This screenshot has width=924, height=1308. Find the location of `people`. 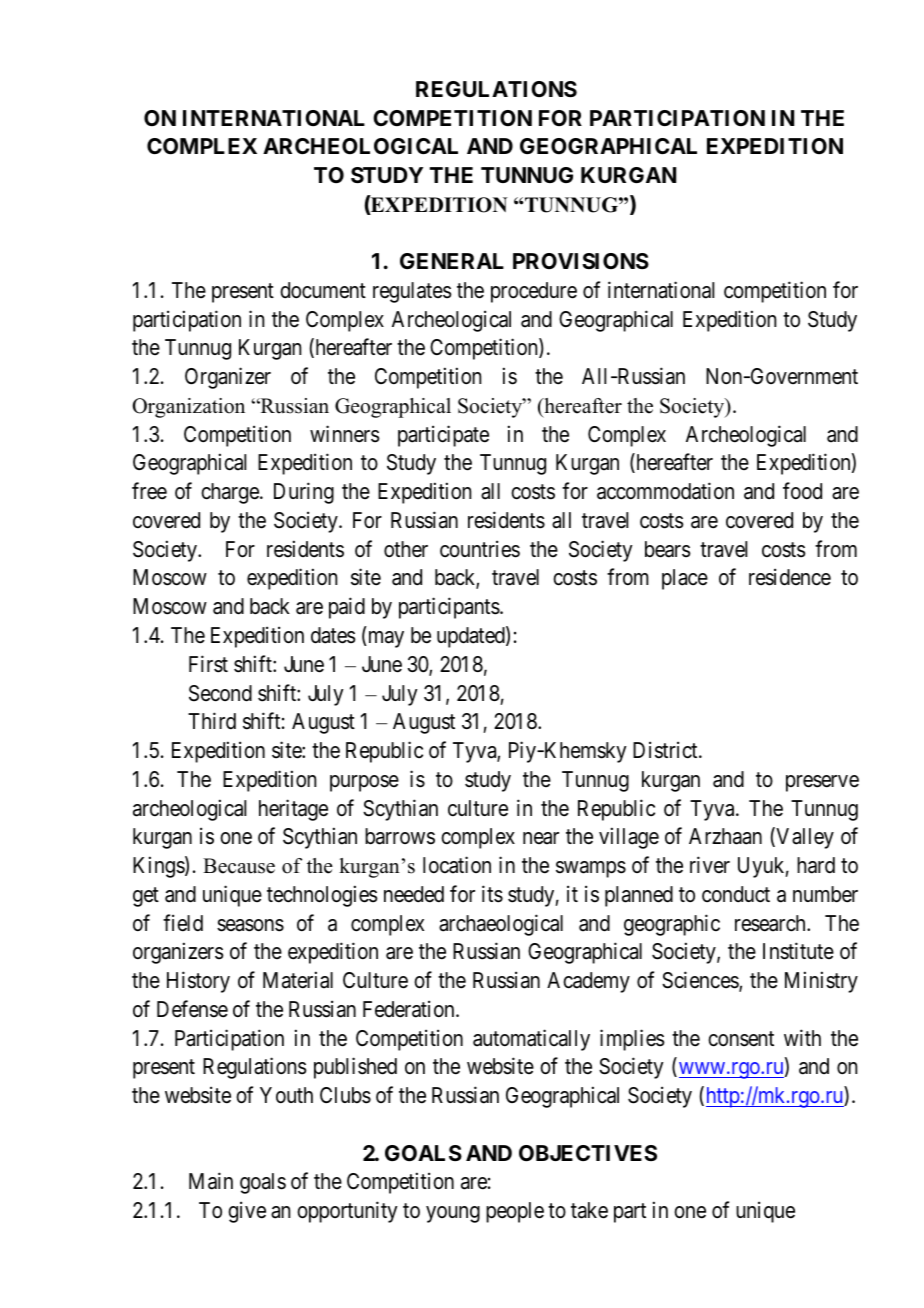

people is located at coordinates (515, 1212).
